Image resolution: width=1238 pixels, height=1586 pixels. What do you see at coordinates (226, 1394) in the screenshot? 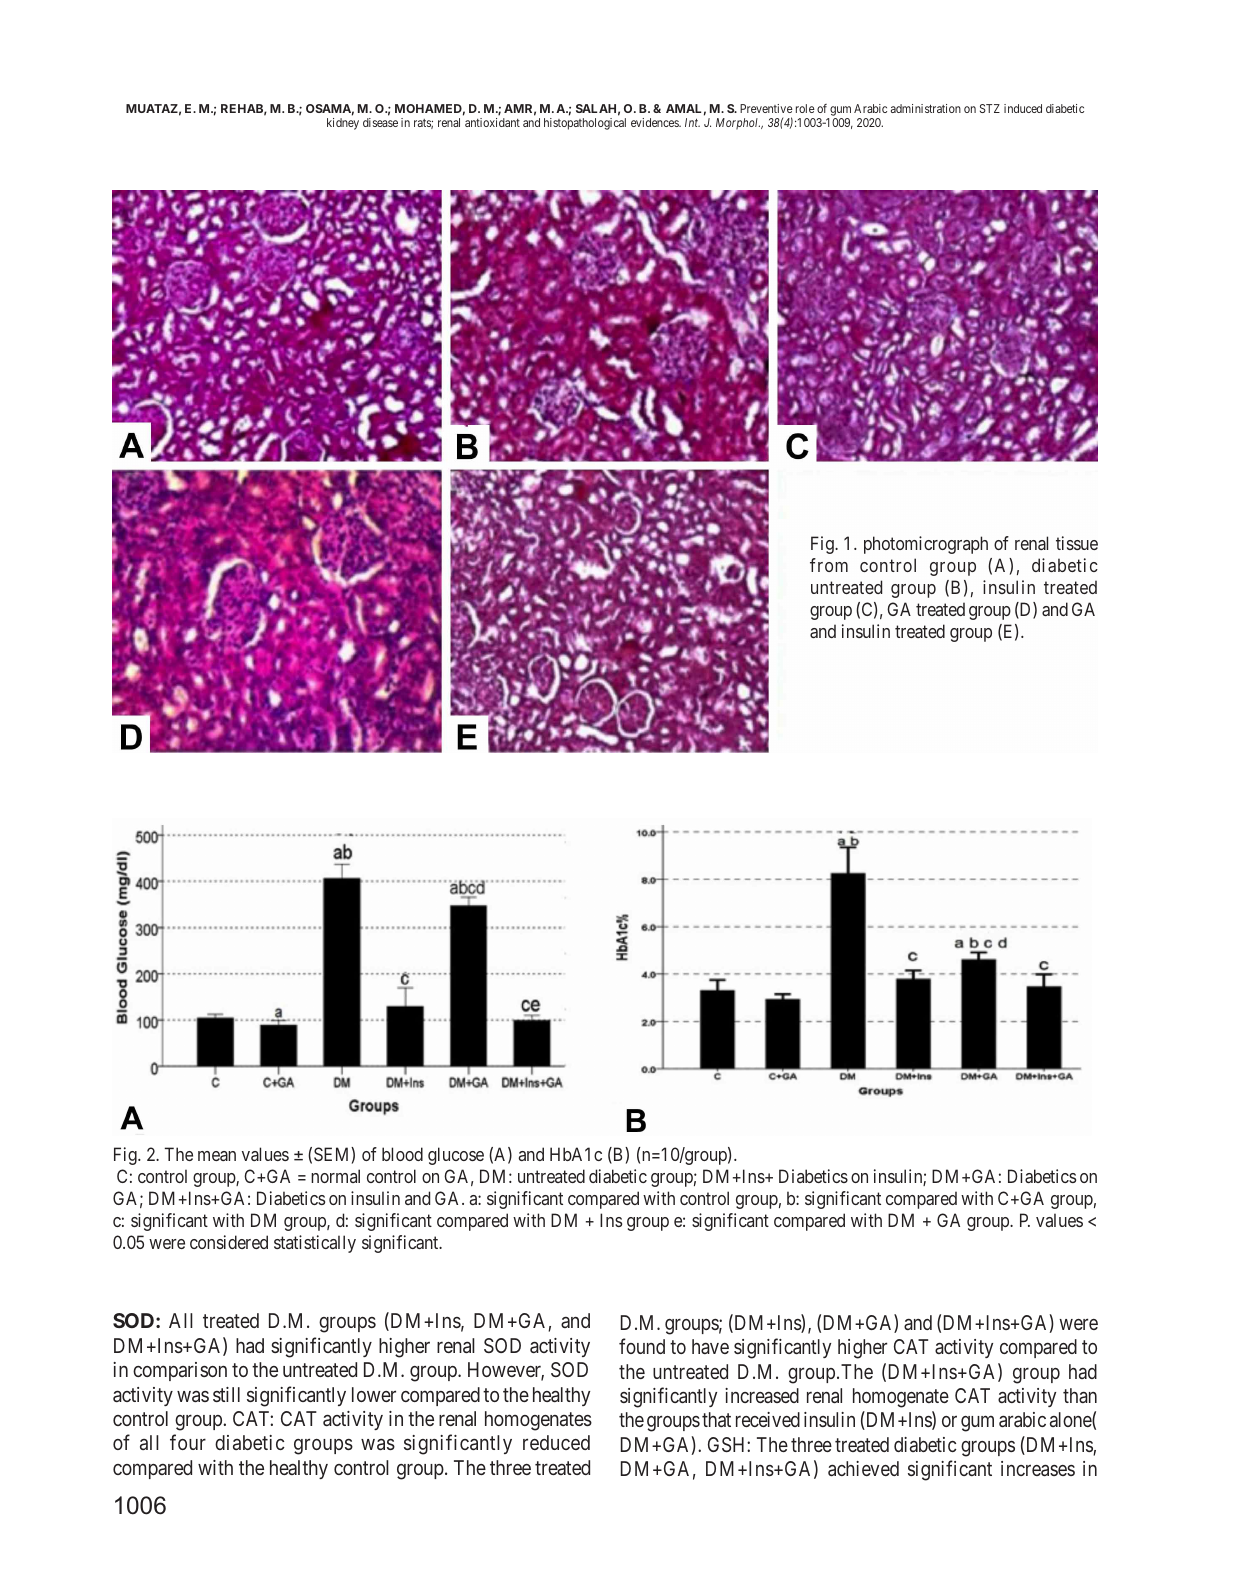
I see `still` at bounding box center [226, 1394].
